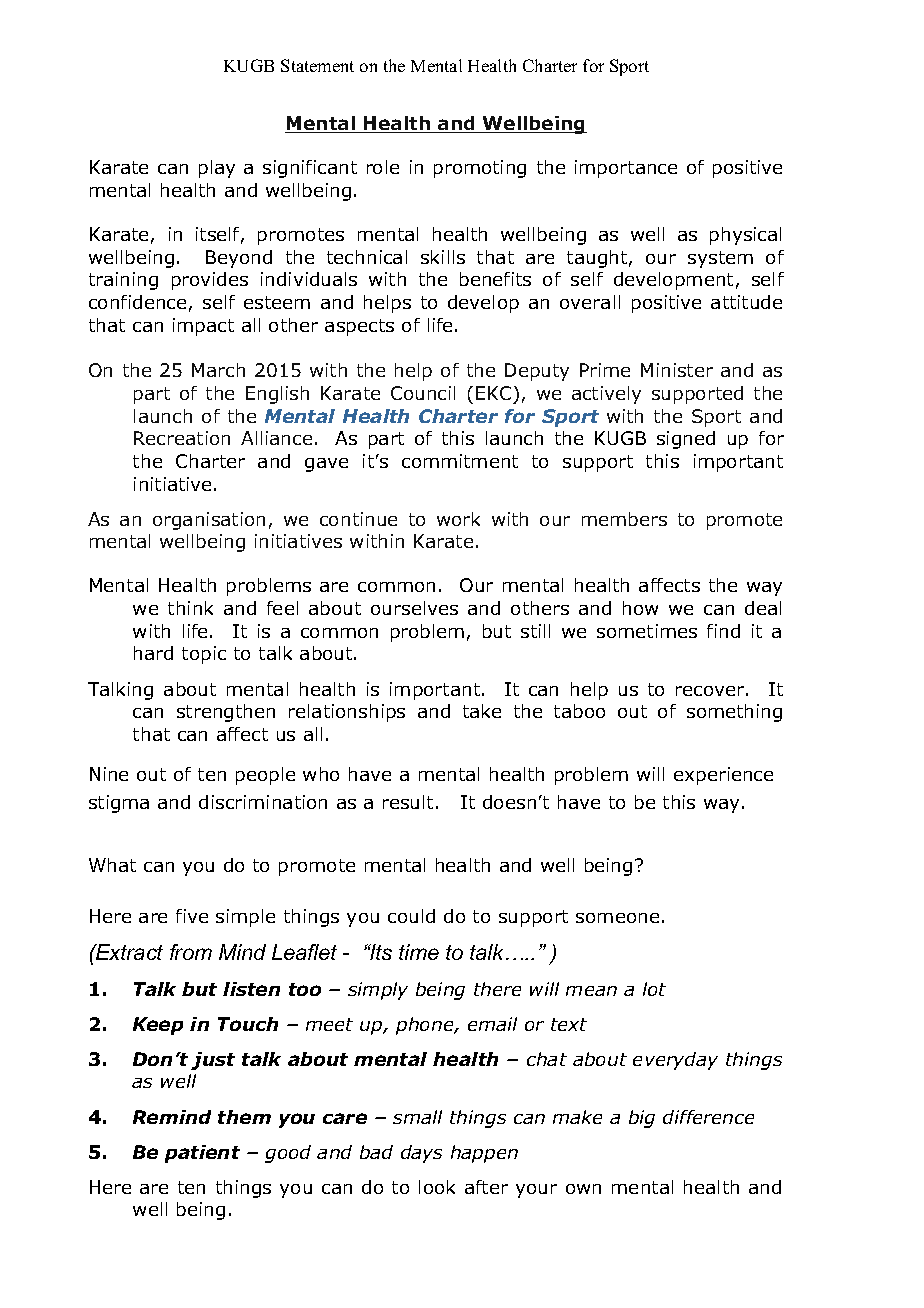  I want to click on play, so click(217, 169).
